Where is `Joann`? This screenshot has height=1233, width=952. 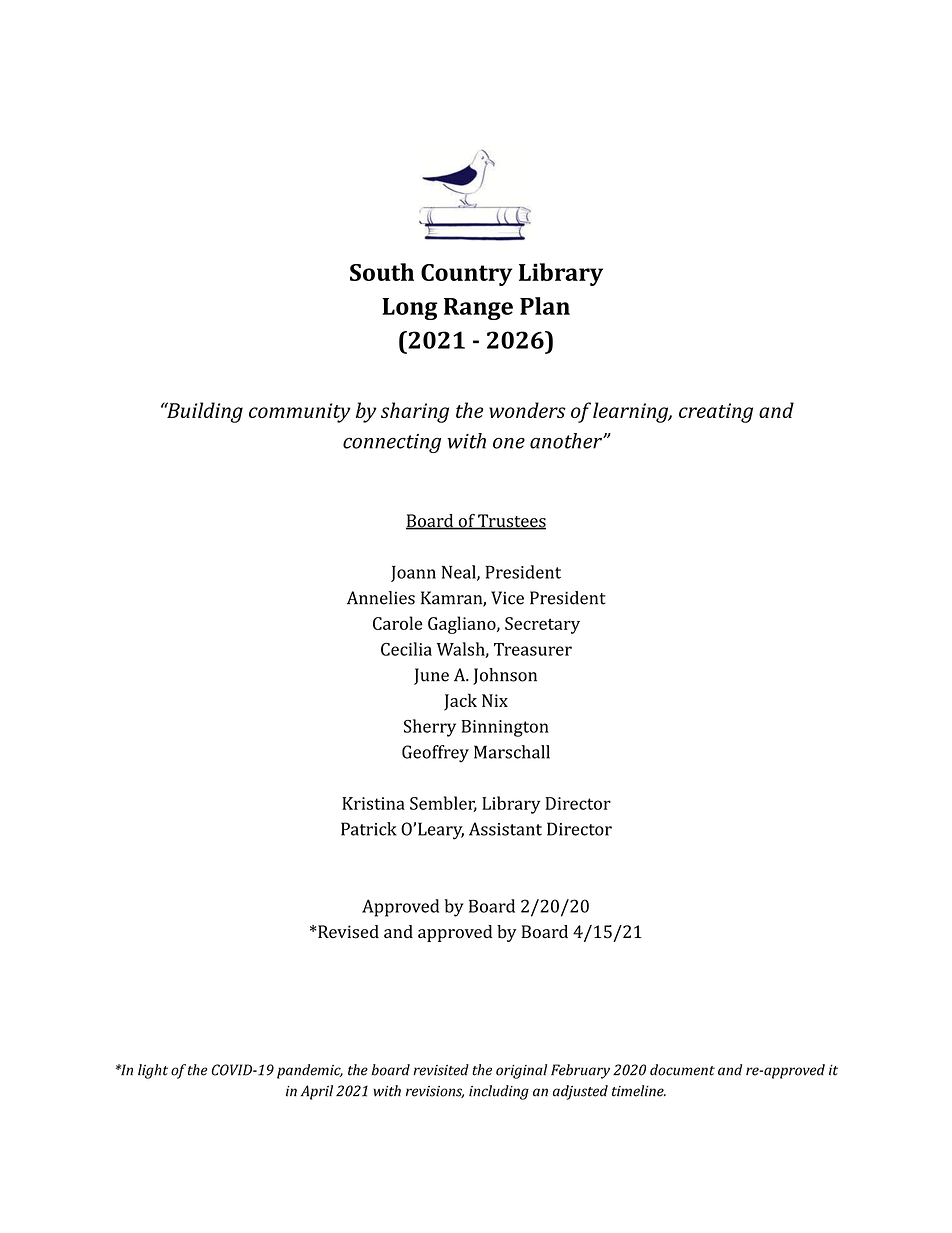
Joann is located at coordinates (413, 574).
